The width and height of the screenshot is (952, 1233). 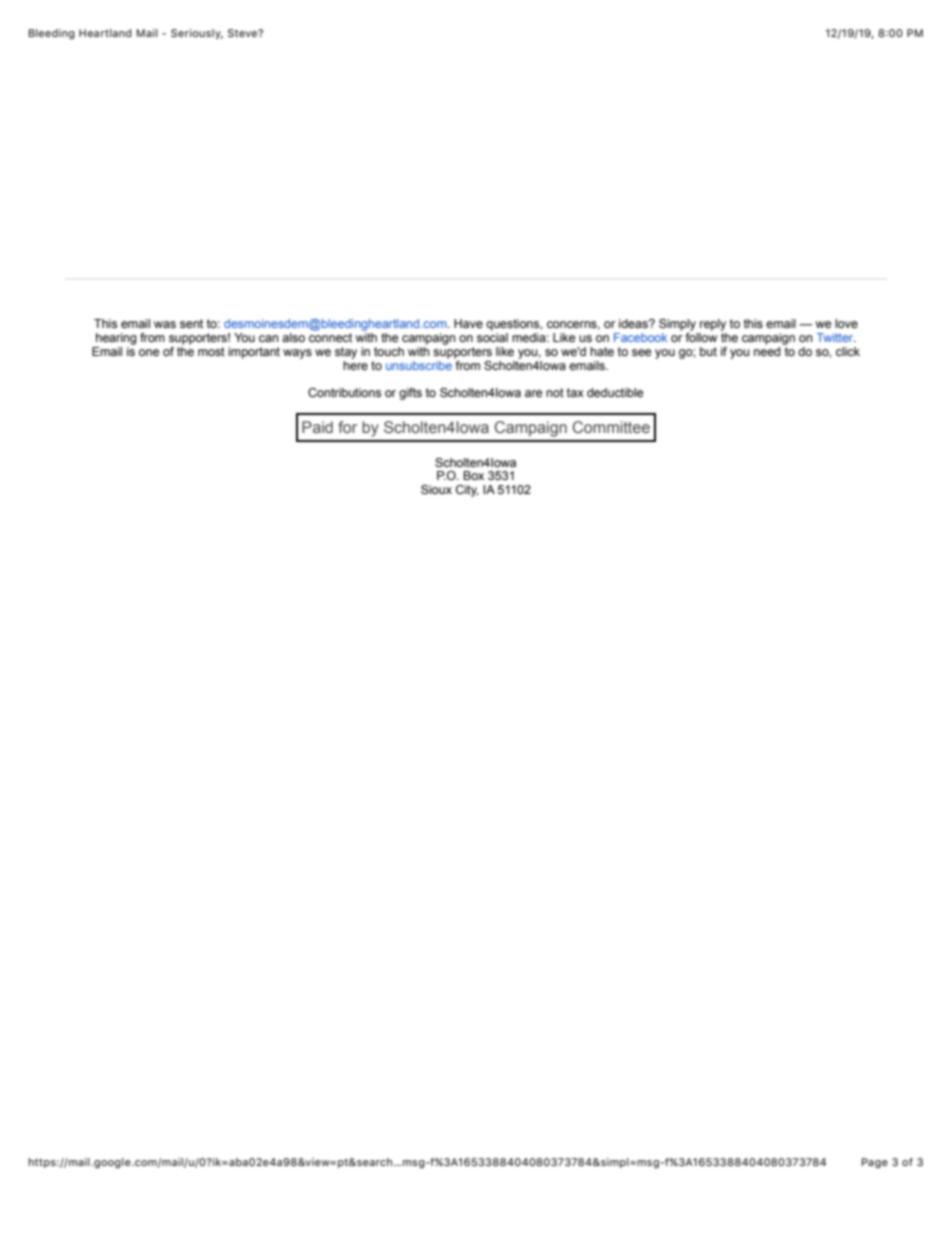 I want to click on Sioux, so click(x=436, y=489).
